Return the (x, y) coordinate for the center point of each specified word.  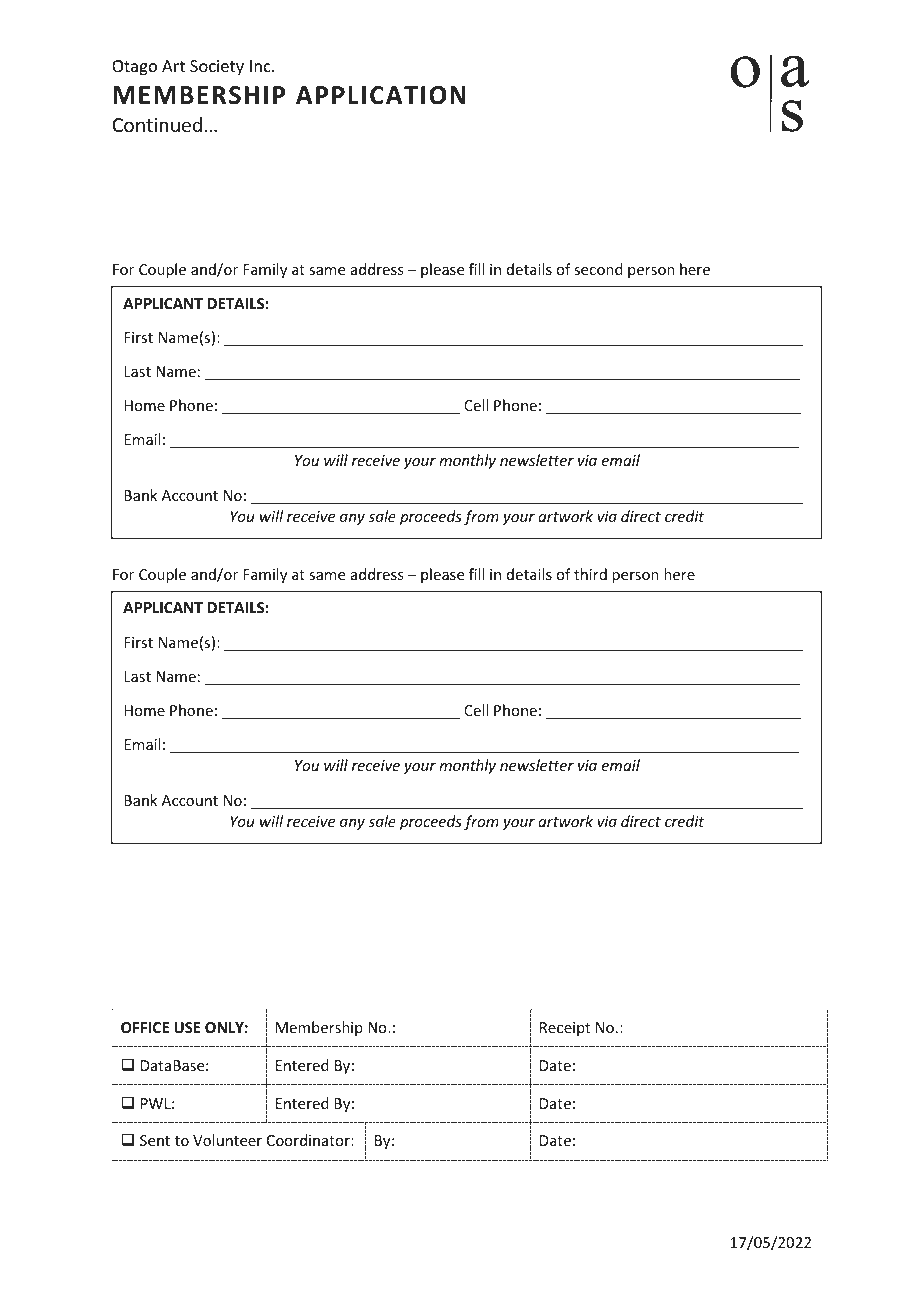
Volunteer (227, 1140)
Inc (261, 66)
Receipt (565, 1029)
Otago (134, 68)
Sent (155, 1140)
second (598, 269)
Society (217, 68)
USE (187, 1027)
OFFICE (145, 1027)
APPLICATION (381, 95)
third (590, 574)
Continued (157, 124)
